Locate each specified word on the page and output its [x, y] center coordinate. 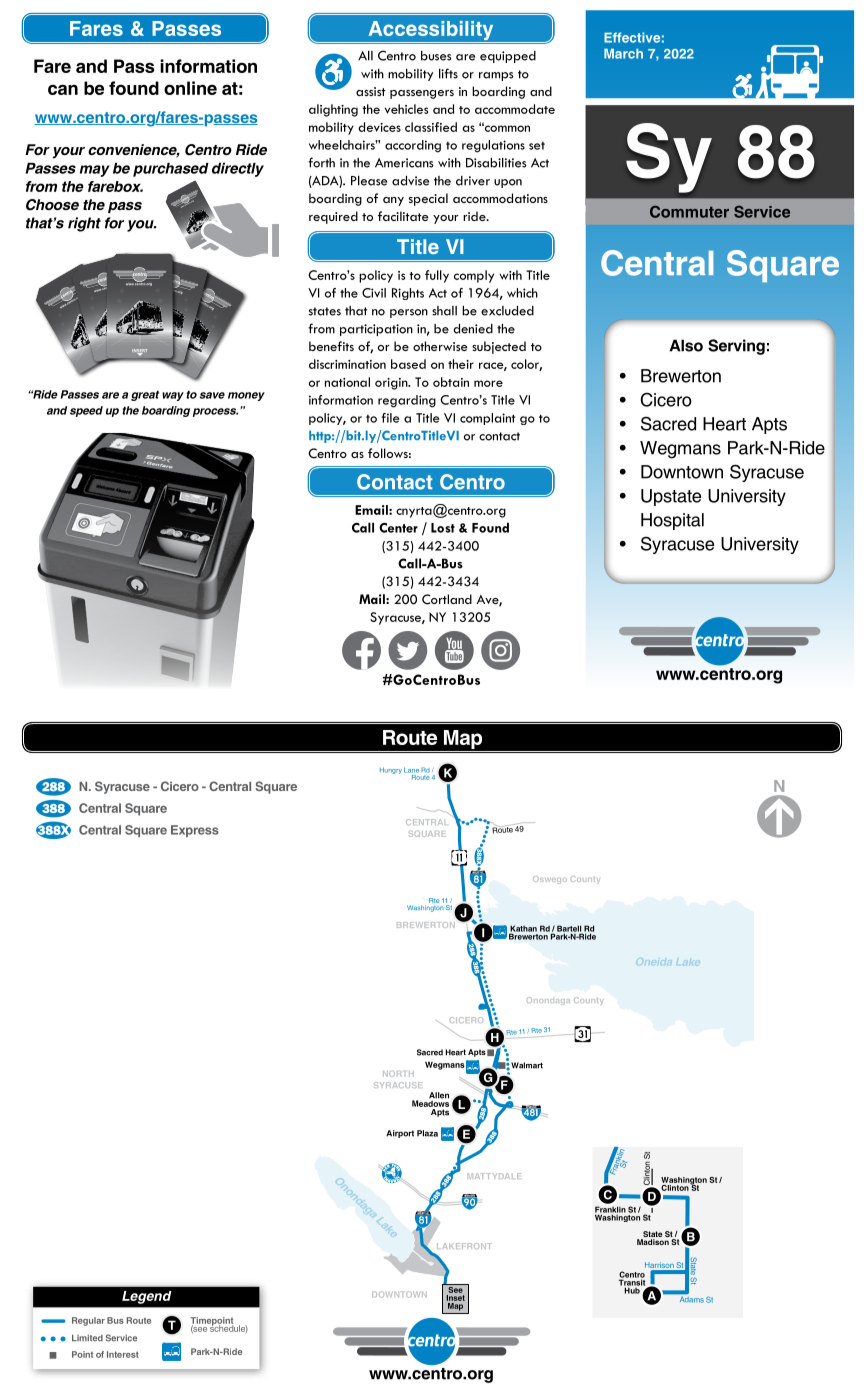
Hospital [672, 521]
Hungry [391, 771]
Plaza [427, 1133]
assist [371, 91]
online [190, 88]
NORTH [398, 1074]
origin [392, 384]
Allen [439, 1095]
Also [686, 345]
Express [195, 831]
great [145, 395]
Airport [400, 1134]
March [623, 54]
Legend [147, 1297]
